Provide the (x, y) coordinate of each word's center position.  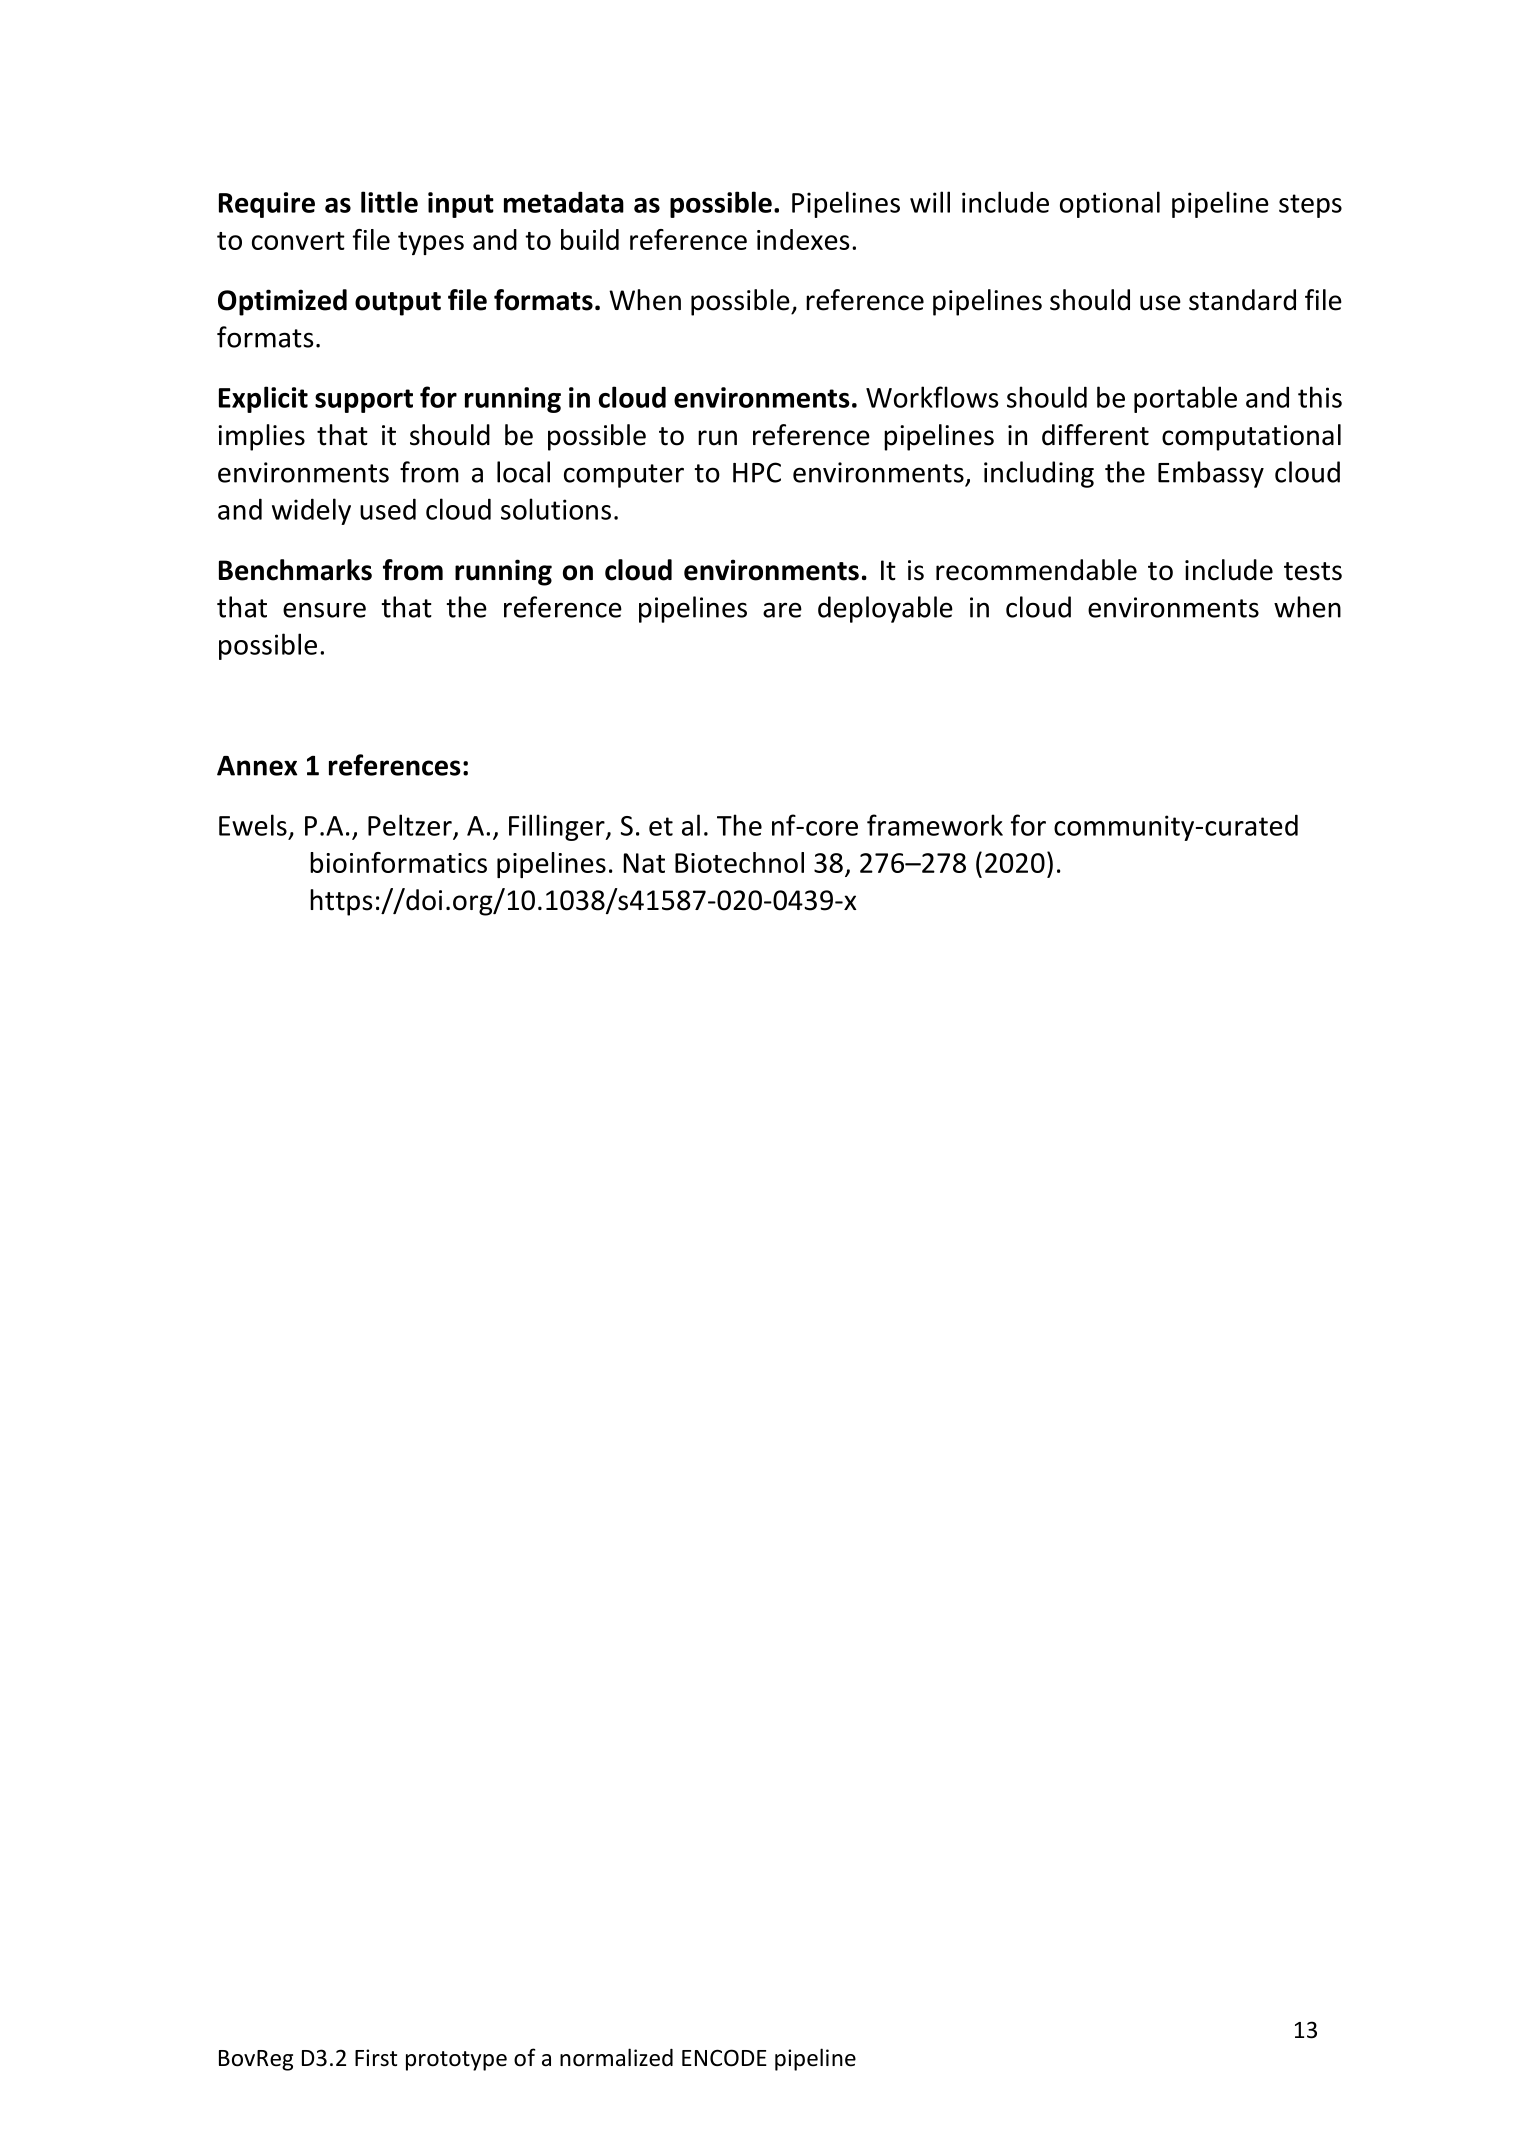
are (782, 610)
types (431, 243)
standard (1242, 300)
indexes (803, 239)
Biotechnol (739, 862)
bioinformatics (398, 862)
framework (935, 825)
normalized (616, 2057)
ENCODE (724, 2058)
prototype (456, 2061)
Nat (644, 863)
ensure (324, 610)
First (376, 2058)
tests (1313, 571)
